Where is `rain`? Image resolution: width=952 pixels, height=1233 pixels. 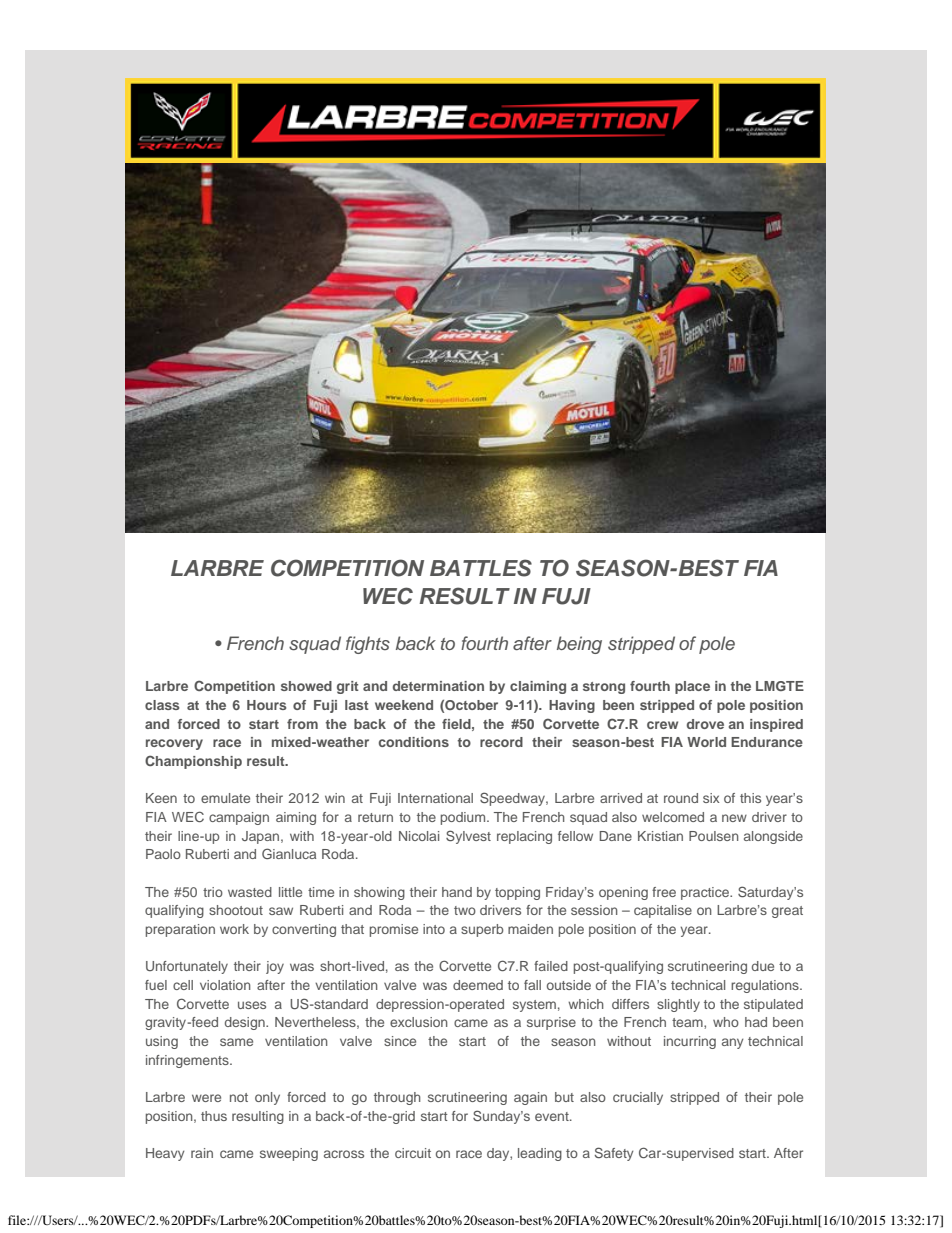 rain is located at coordinates (202, 1153).
